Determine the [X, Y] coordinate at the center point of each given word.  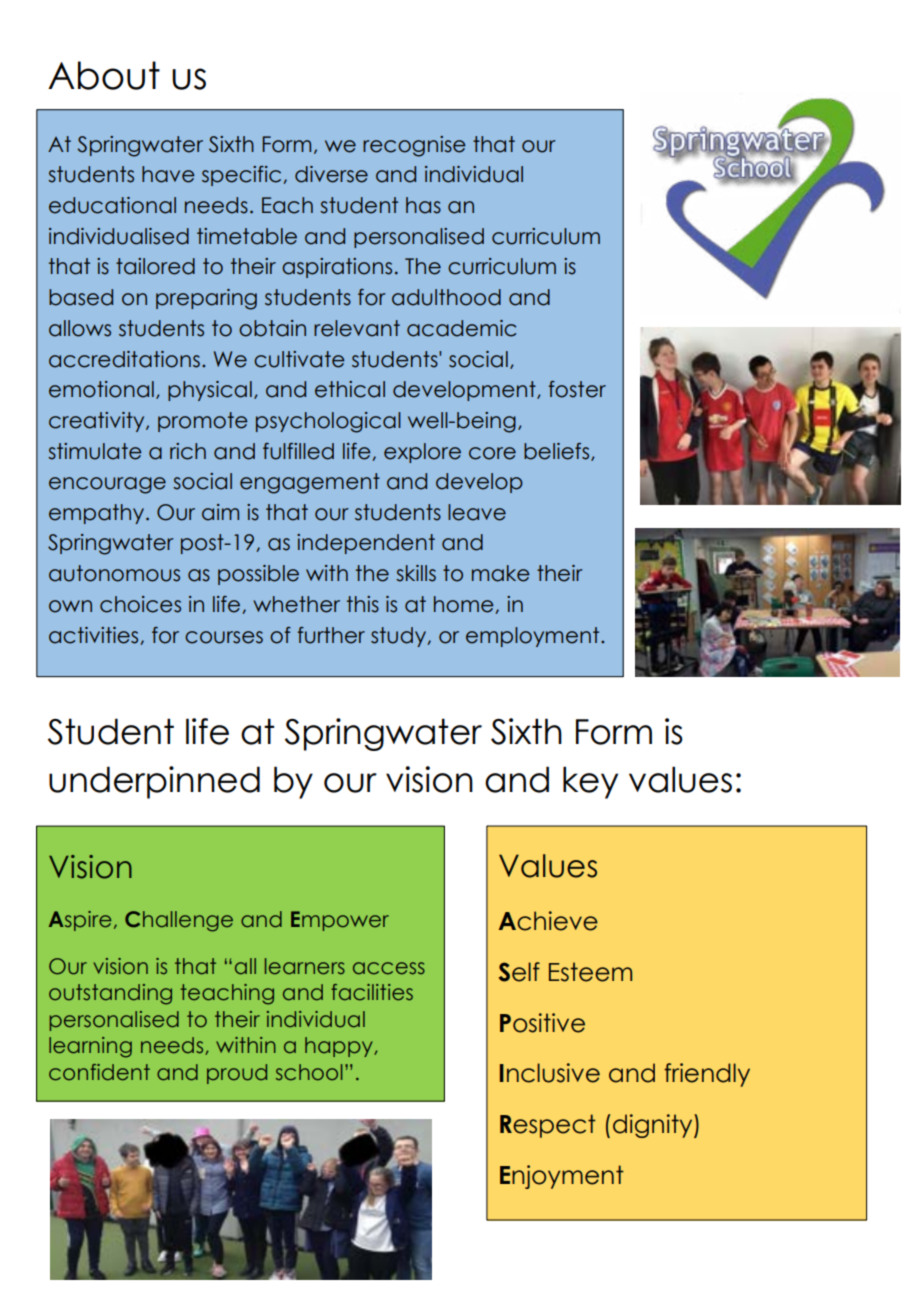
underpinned [154, 782]
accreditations [124, 359]
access [389, 968]
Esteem [590, 972]
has [423, 205]
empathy [98, 514]
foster [577, 389]
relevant [357, 328]
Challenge [179, 921]
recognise [414, 146]
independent [366, 544]
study [400, 637]
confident [99, 1072]
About [104, 75]
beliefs [558, 452]
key [590, 782]
